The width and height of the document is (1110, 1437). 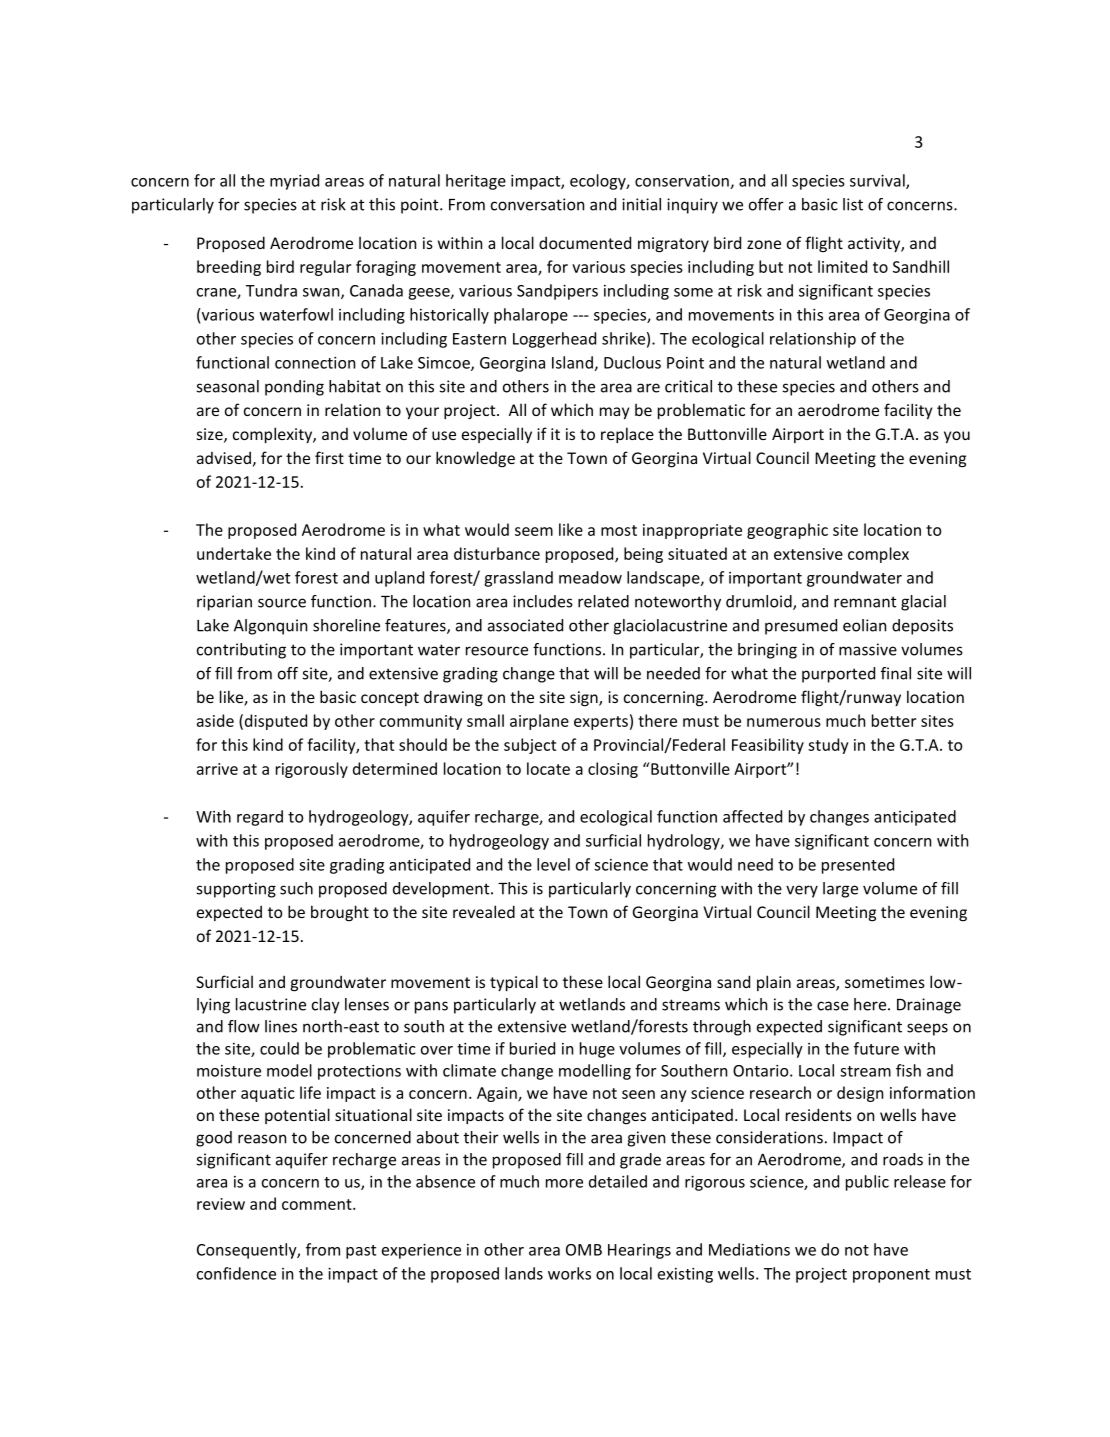 I want to click on seem, so click(x=534, y=531).
